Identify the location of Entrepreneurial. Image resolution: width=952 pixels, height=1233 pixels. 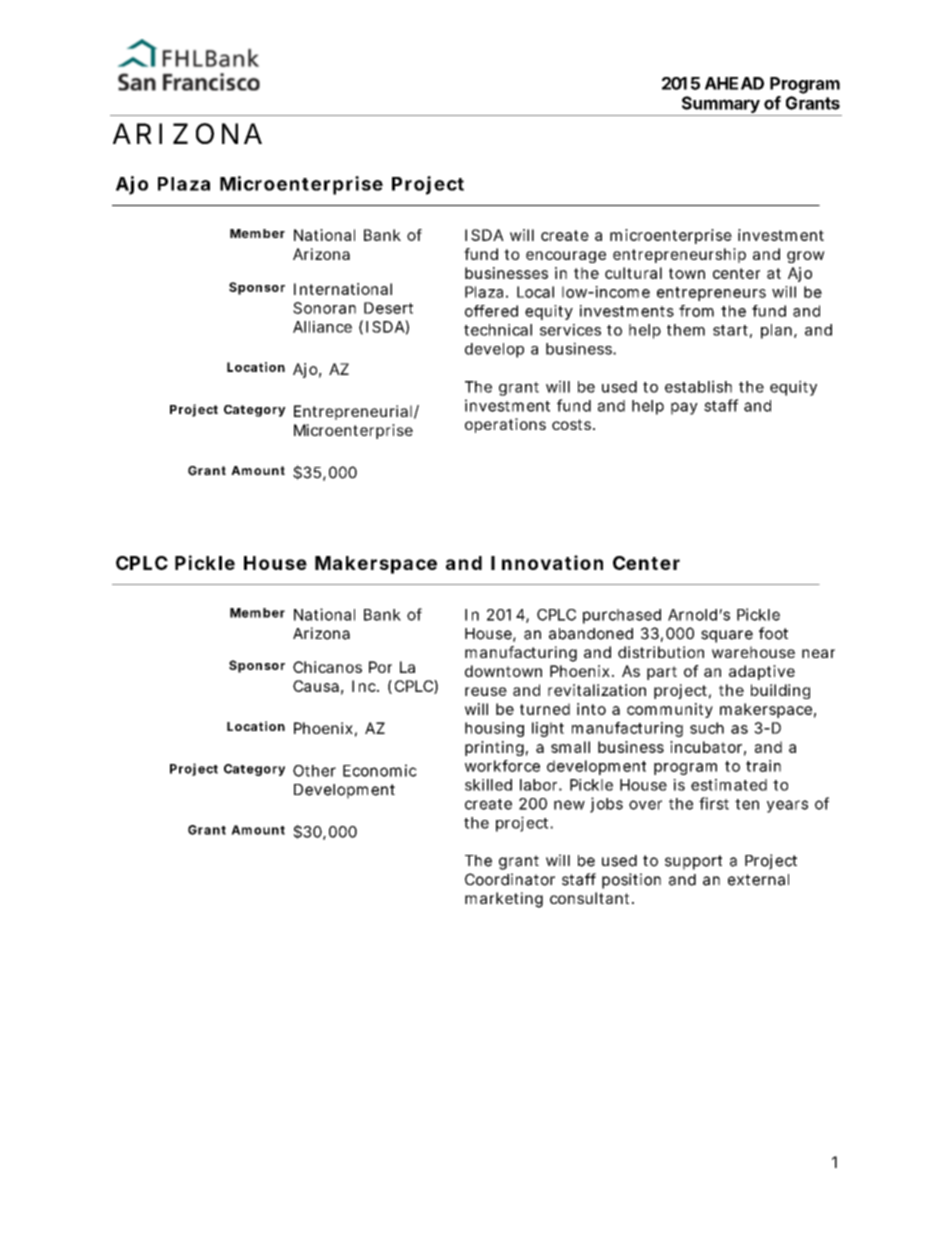
(353, 412).
